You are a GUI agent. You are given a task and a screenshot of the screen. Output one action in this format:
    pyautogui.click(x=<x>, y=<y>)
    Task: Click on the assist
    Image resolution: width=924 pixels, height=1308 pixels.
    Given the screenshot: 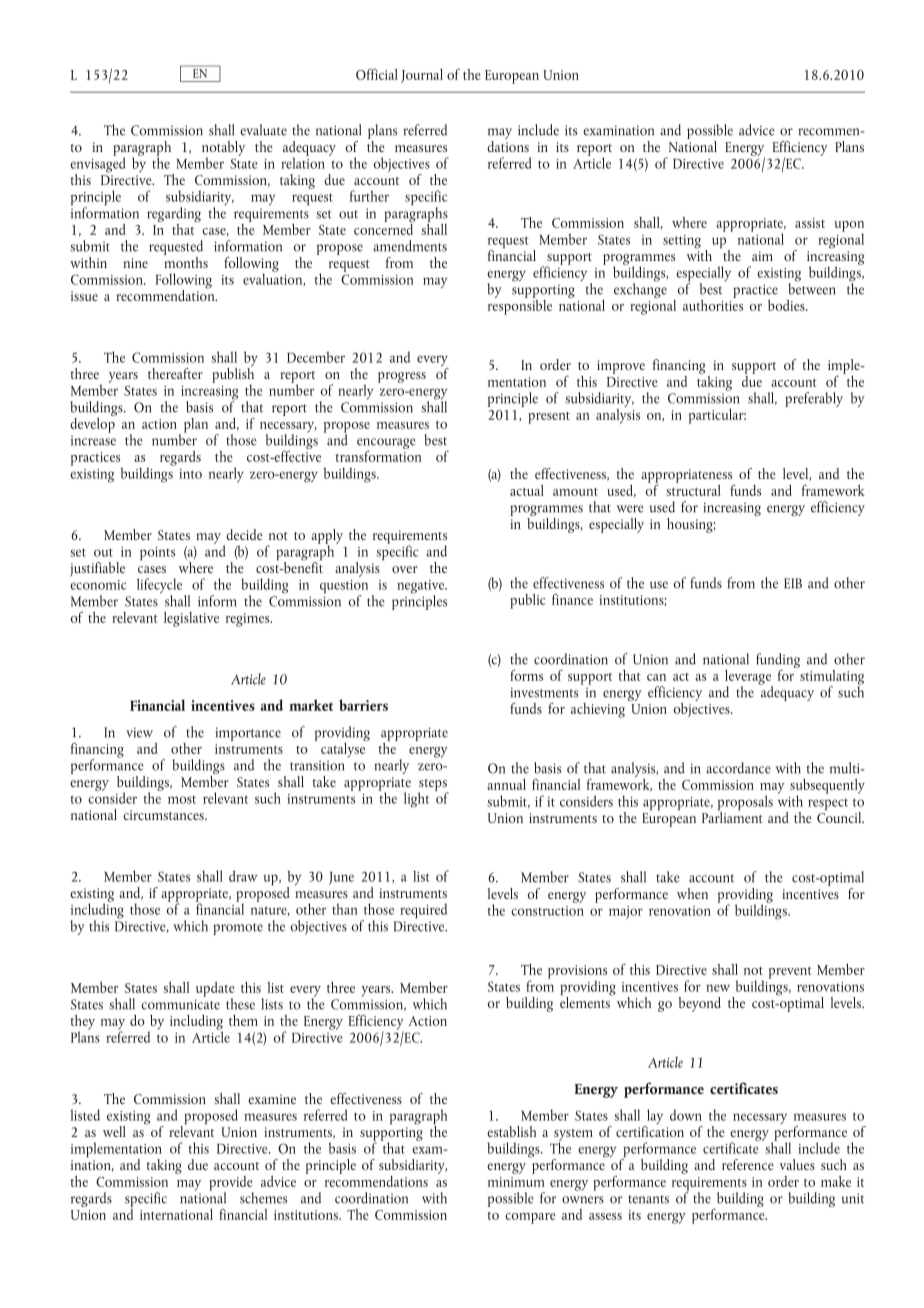 What is the action you would take?
    pyautogui.click(x=810, y=223)
